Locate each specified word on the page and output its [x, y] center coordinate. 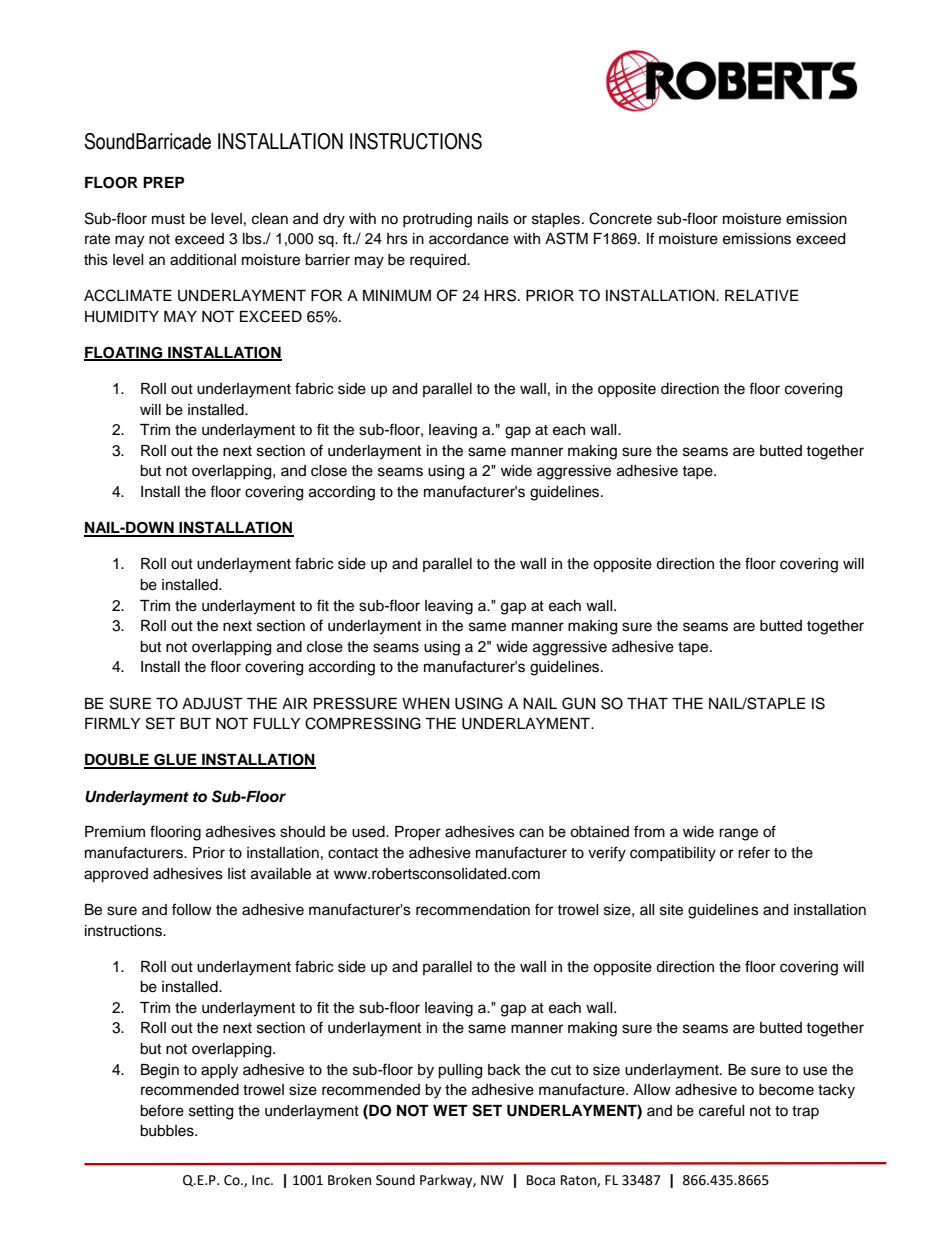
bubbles [168, 1131]
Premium [115, 832]
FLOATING [124, 354]
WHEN [425, 703]
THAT [647, 703]
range [738, 834]
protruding [437, 220]
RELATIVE [761, 295]
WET [450, 1110]
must [168, 219]
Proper [418, 833]
